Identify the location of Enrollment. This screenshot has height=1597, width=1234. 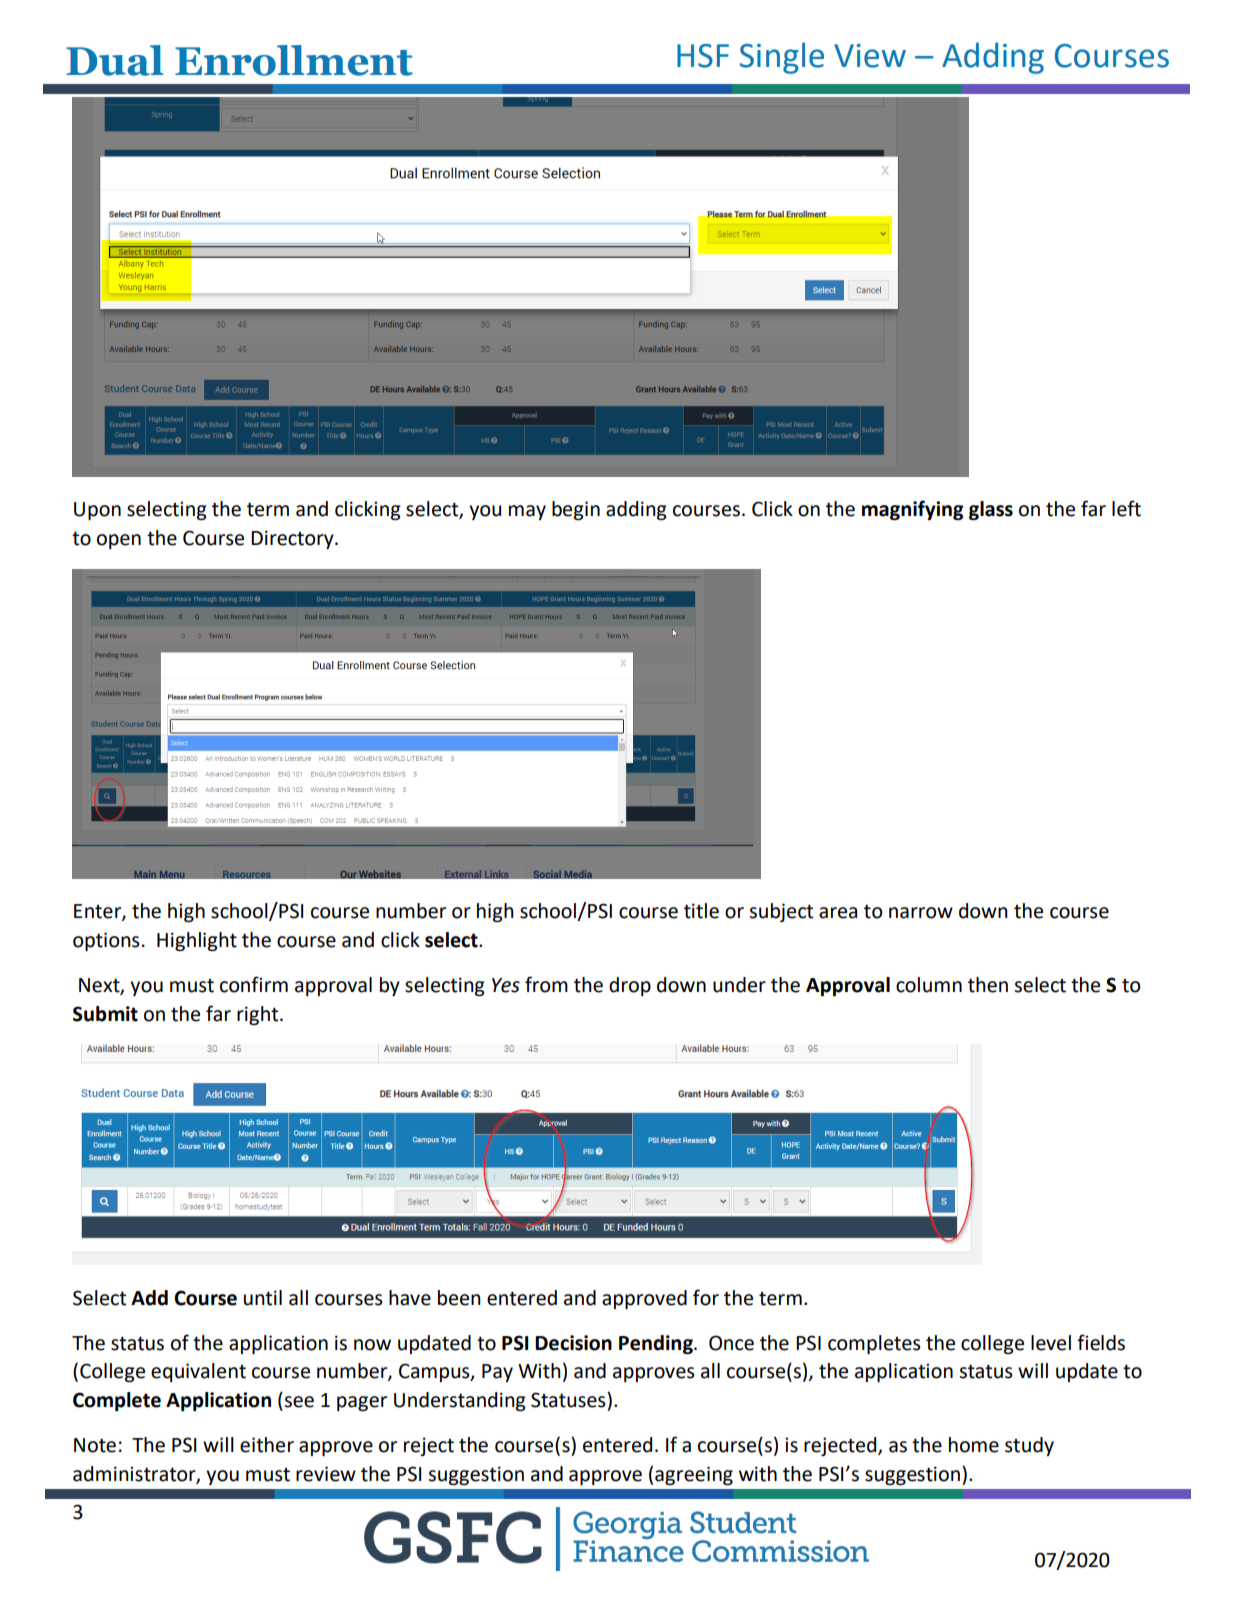
(294, 60).
